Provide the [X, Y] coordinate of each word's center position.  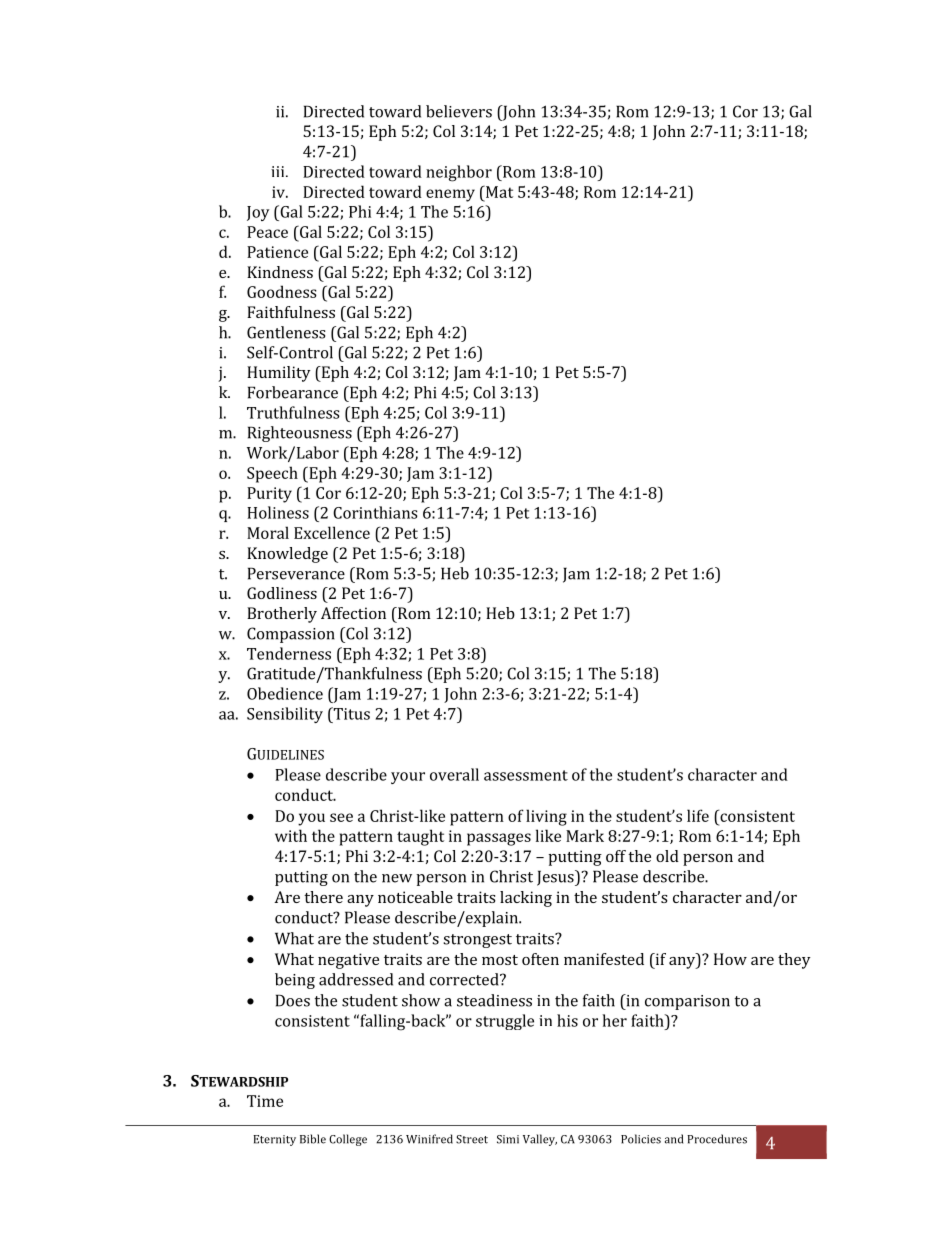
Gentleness [286, 332]
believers [459, 111]
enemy [450, 195]
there [323, 897]
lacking [526, 899]
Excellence [332, 532]
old [667, 856]
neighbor [459, 173]
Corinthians [375, 512]
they [794, 961]
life [698, 815]
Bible [313, 1139]
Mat [498, 192]
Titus [350, 713]
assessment [526, 775]
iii [279, 171]
